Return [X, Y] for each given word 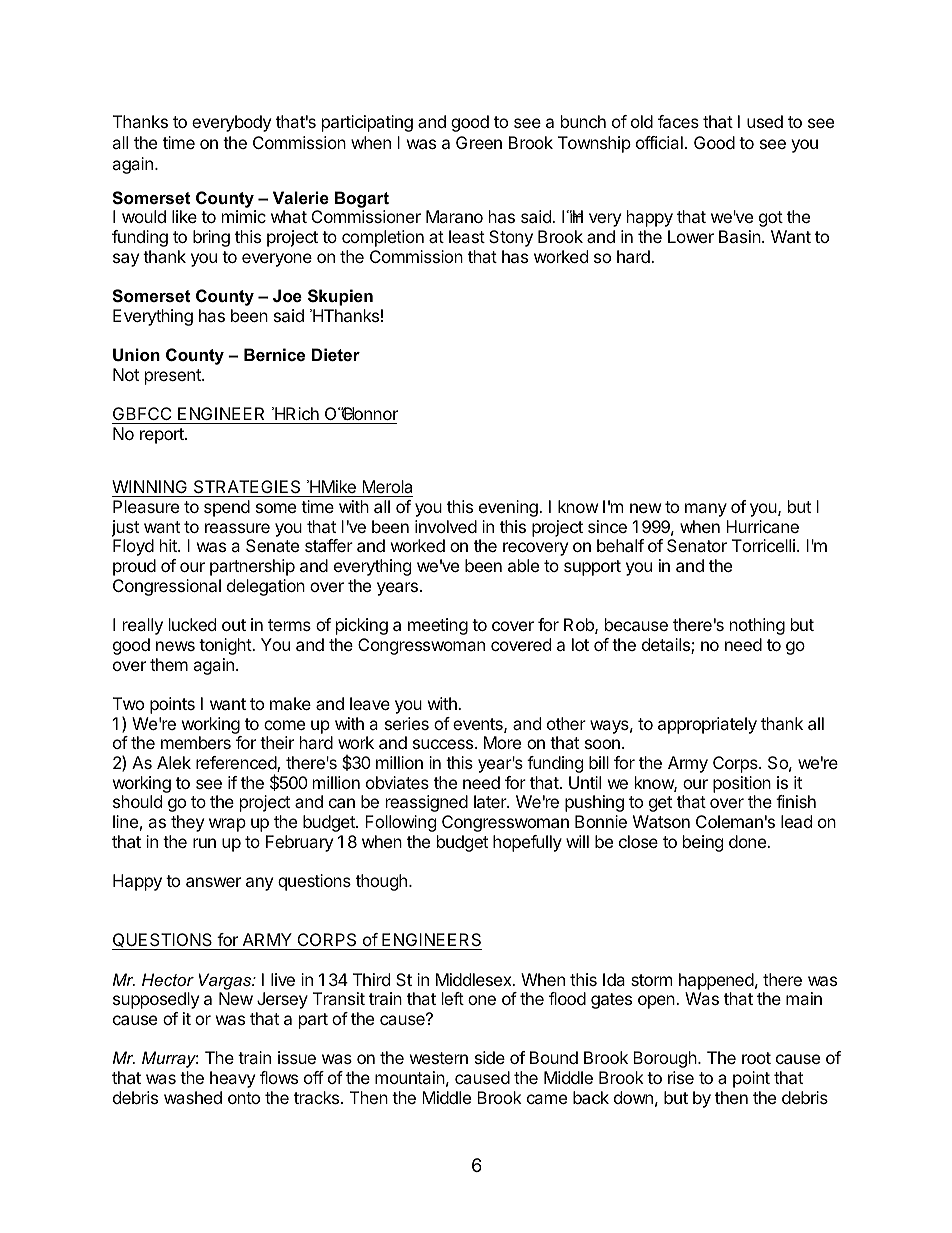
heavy [232, 1079]
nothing [757, 626]
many [706, 510]
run [204, 843]
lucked [192, 624]
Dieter [336, 354]
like [184, 216]
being [703, 843]
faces [678, 121]
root [756, 1058]
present [174, 377]
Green [479, 142]
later [491, 801]
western [439, 1058]
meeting [438, 626]
